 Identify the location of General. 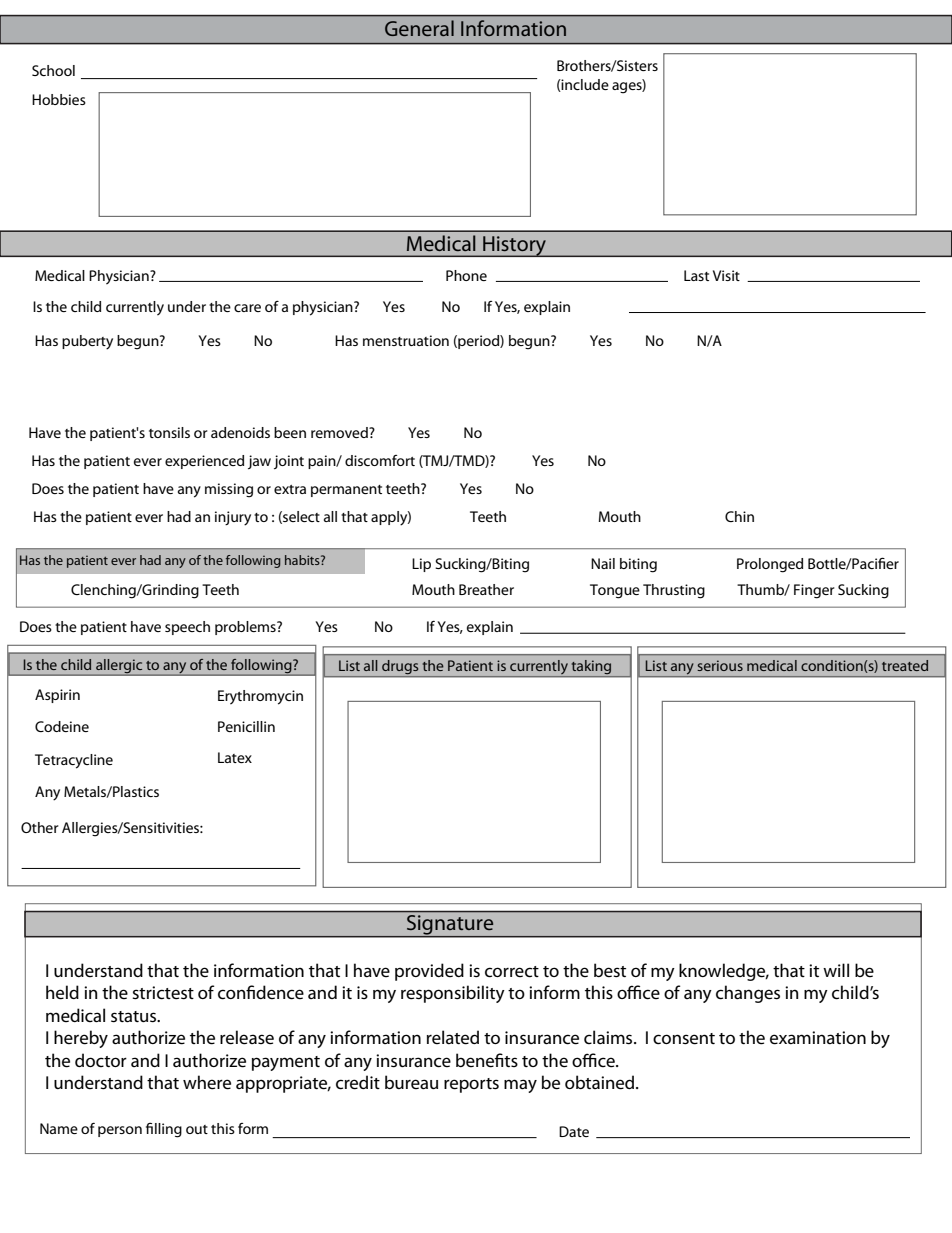
(419, 28).
